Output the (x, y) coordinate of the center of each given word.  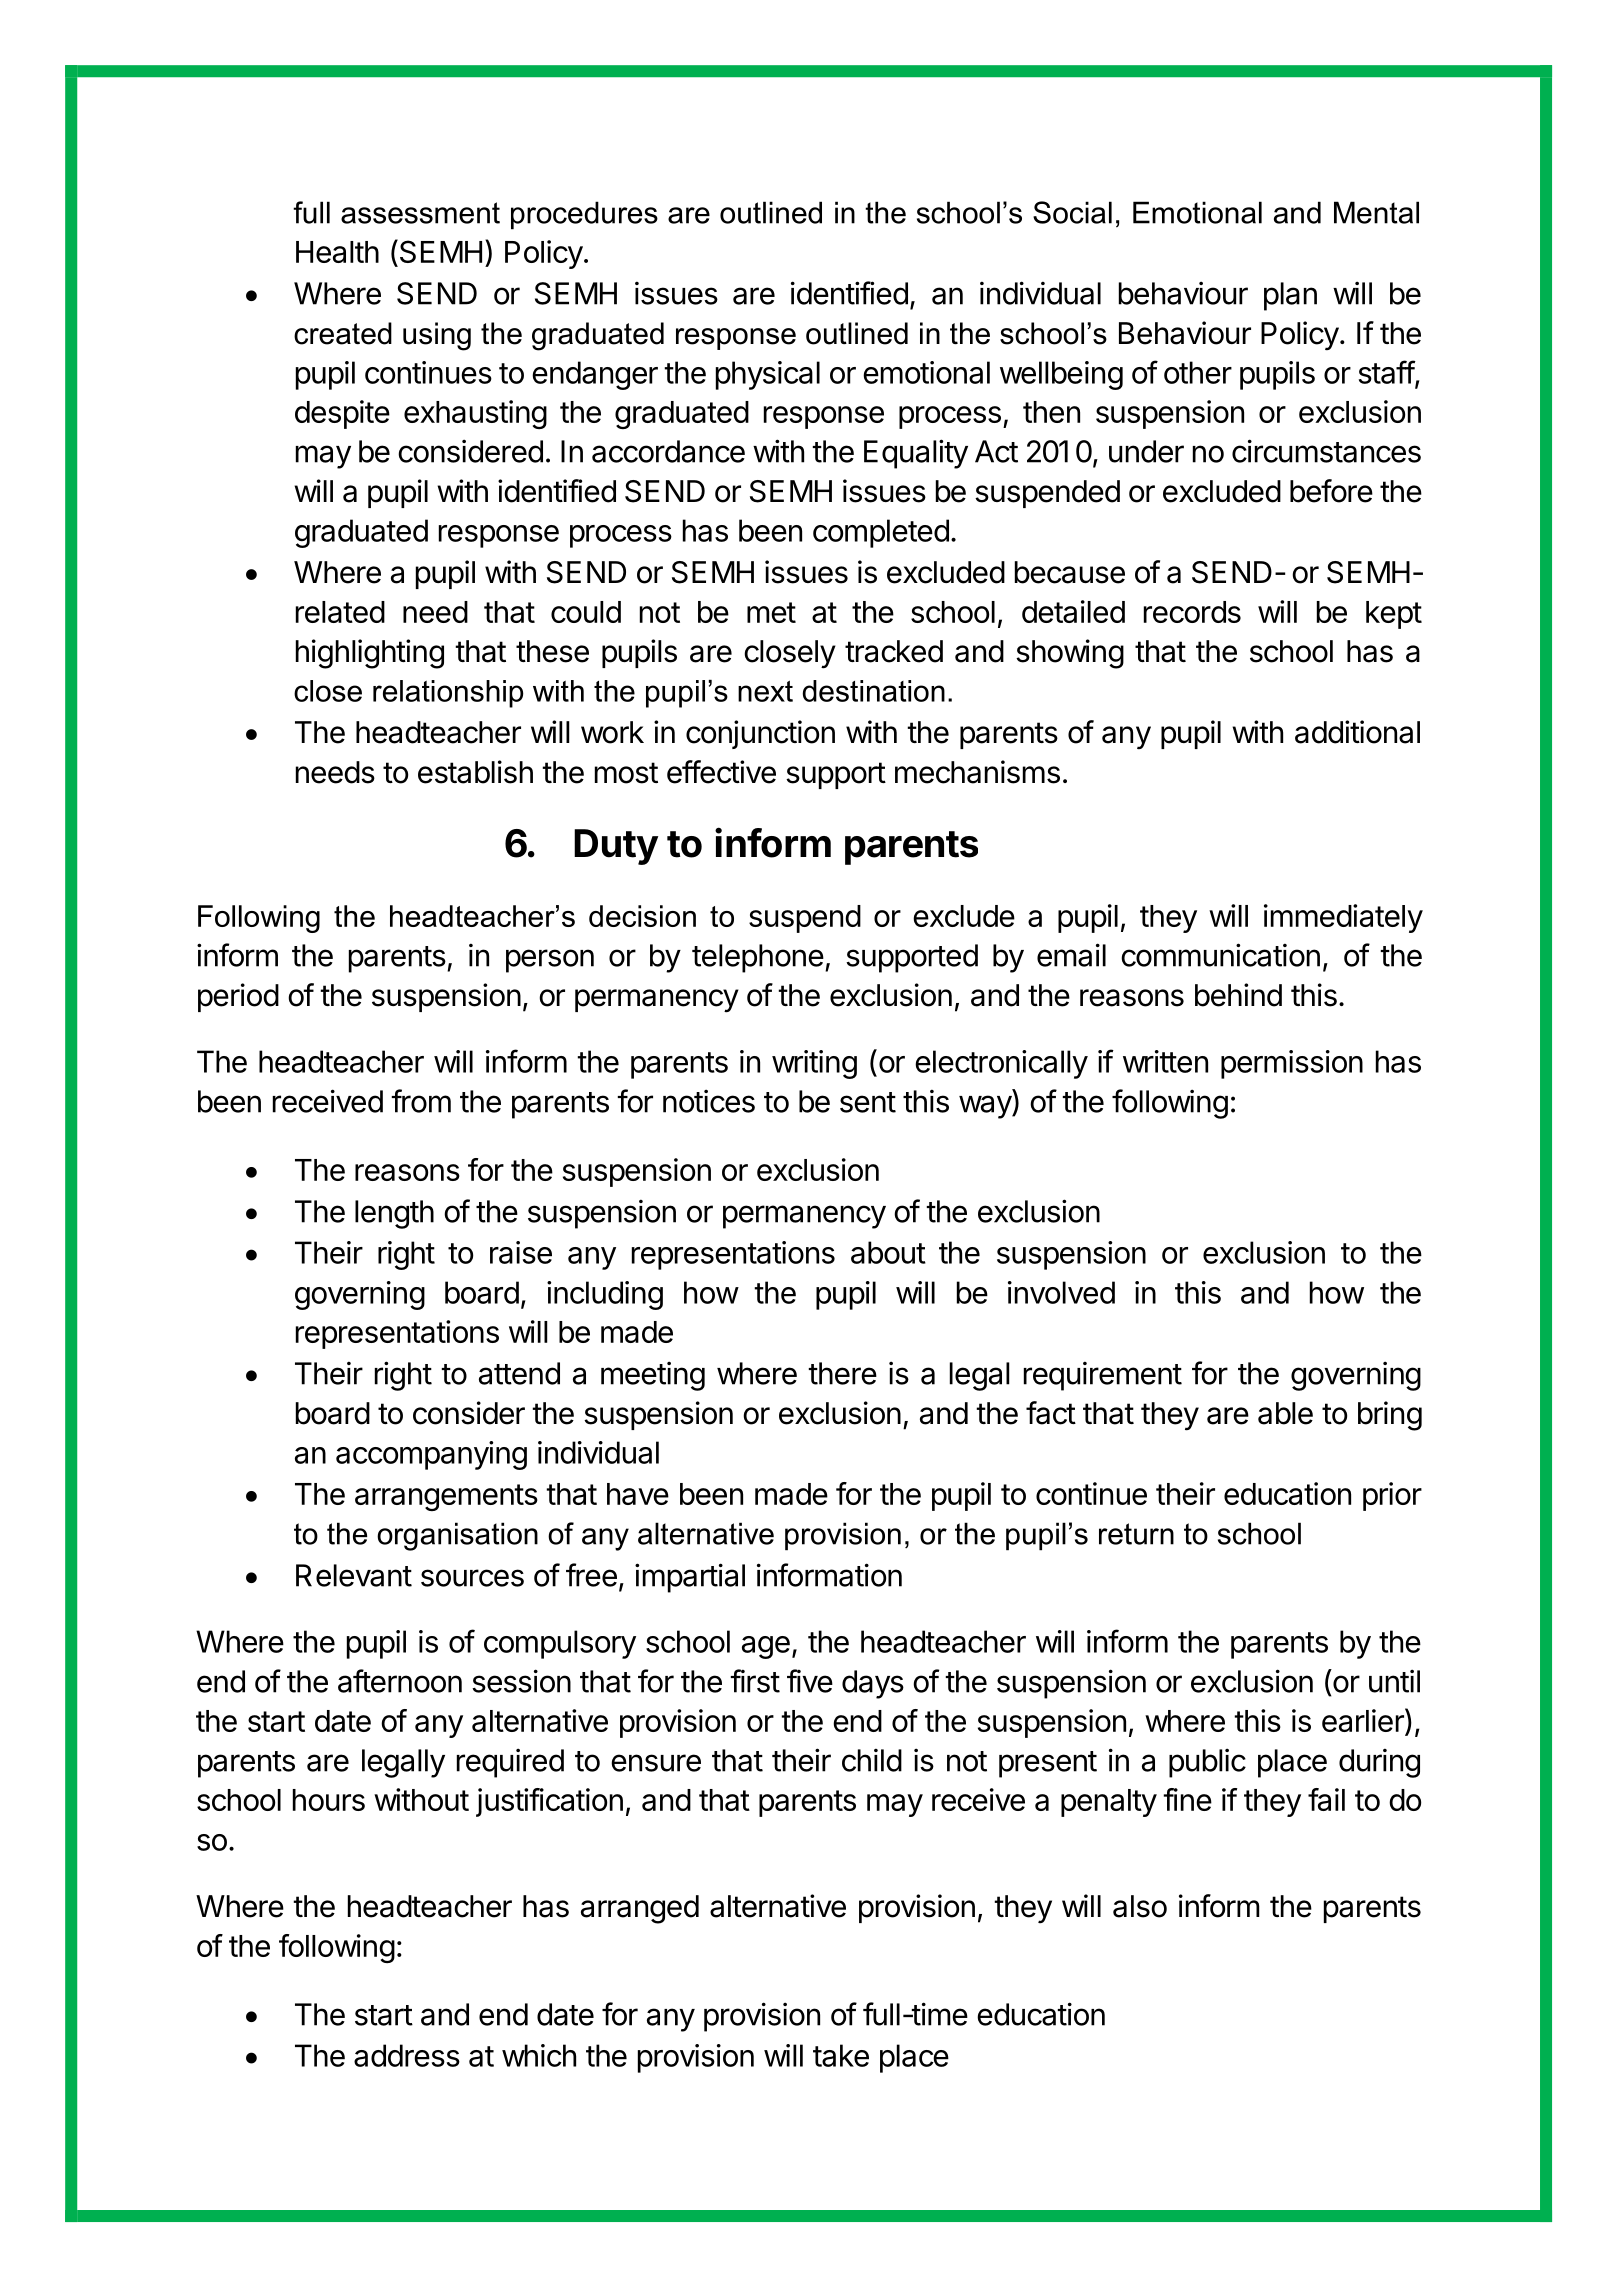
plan (1290, 296)
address (407, 2055)
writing (814, 1064)
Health (337, 252)
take (841, 2055)
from (421, 1101)
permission (1292, 1064)
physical (768, 375)
